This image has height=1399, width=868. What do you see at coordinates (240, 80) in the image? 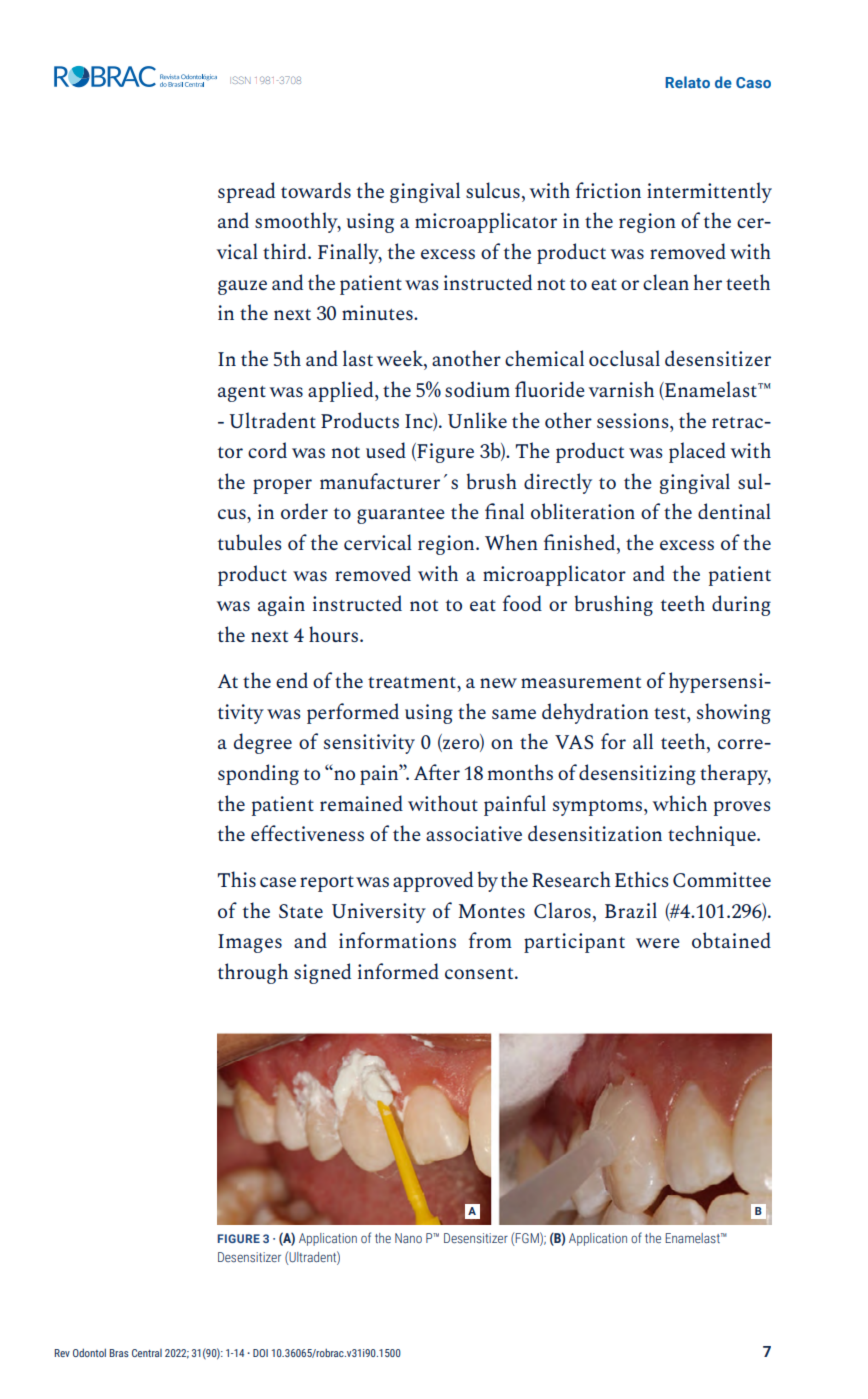
I see `ISSN` at bounding box center [240, 80].
